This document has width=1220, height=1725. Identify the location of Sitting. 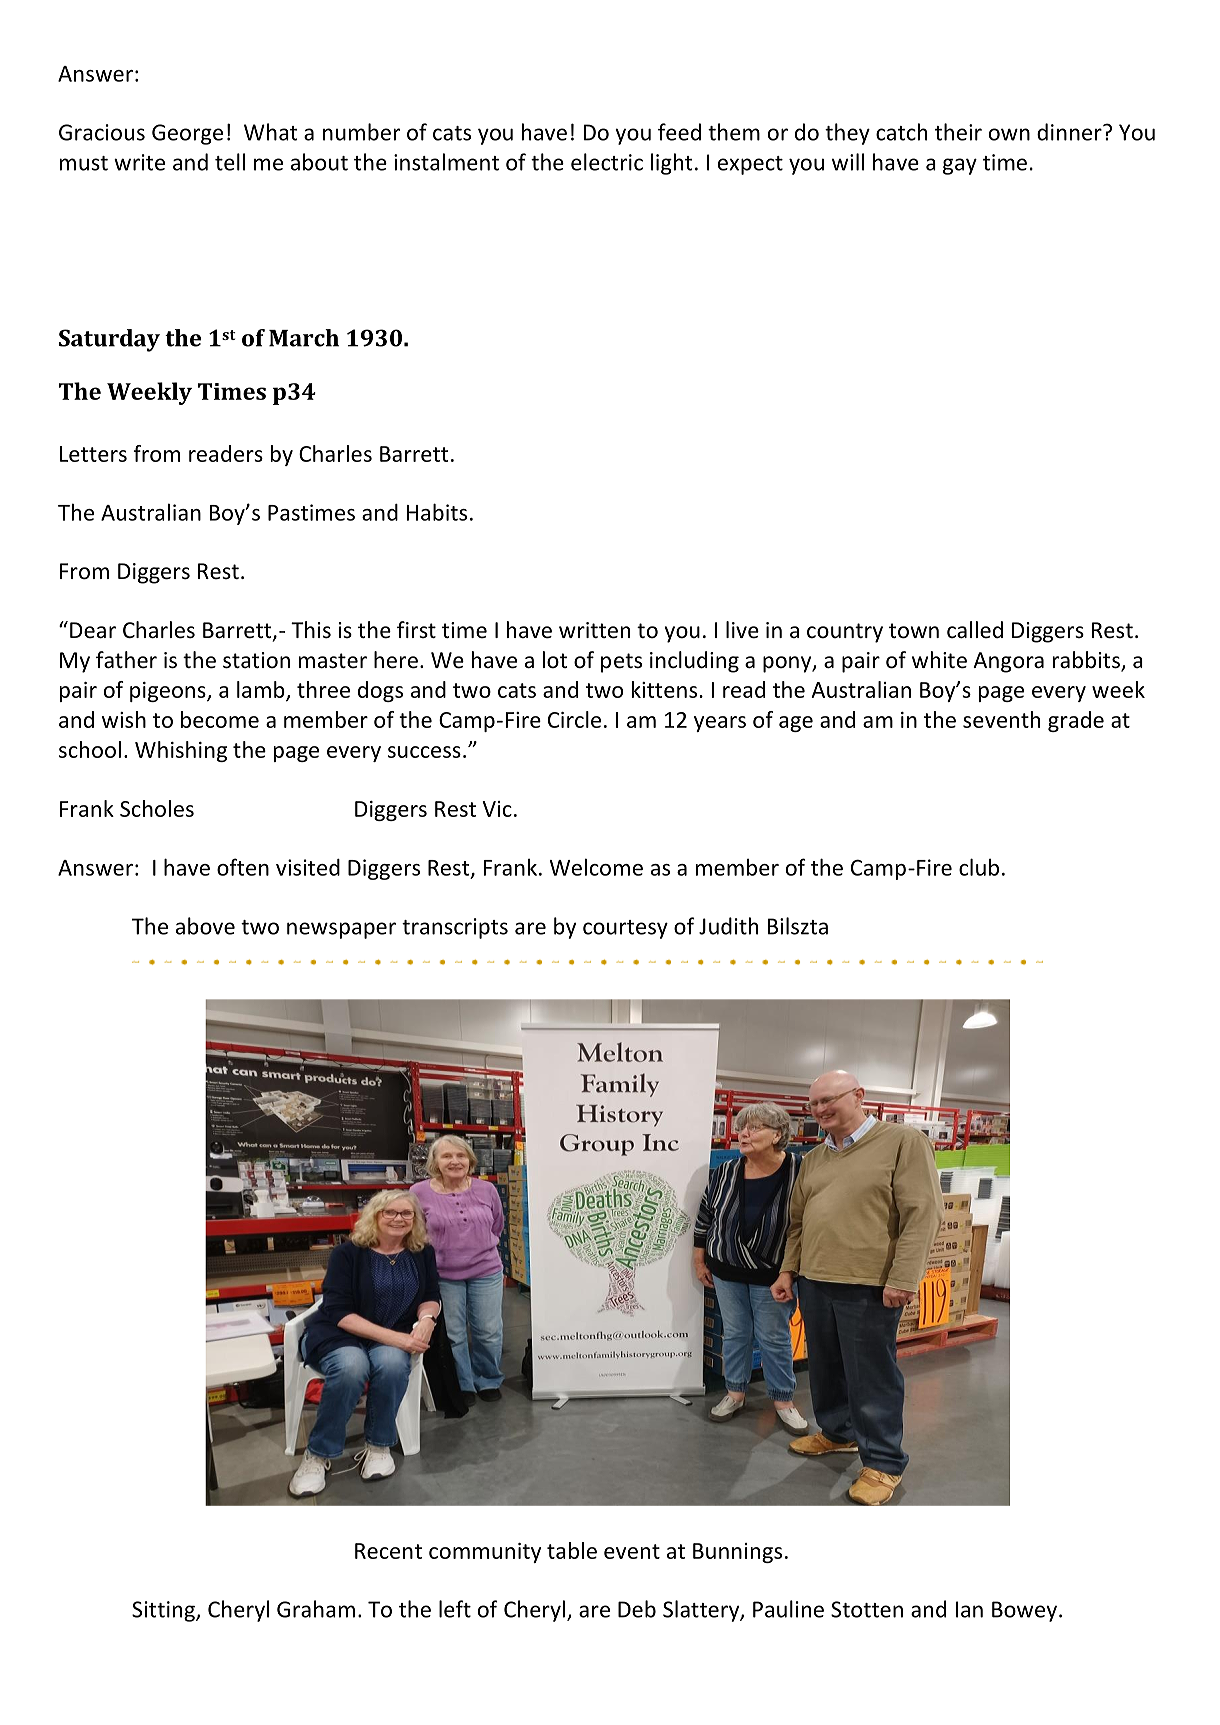
(164, 1611).
